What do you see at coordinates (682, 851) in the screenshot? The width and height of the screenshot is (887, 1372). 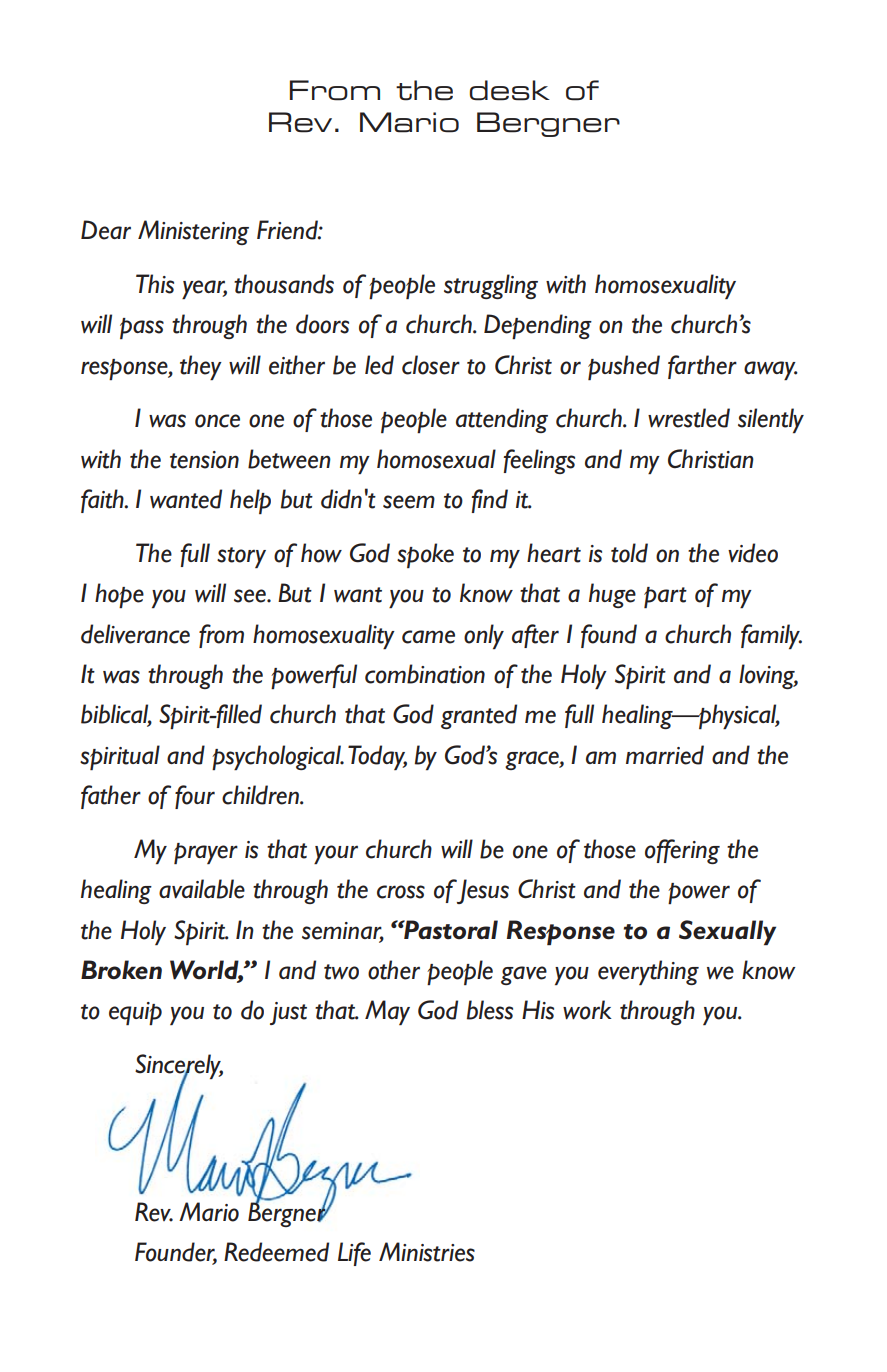 I see `offering` at bounding box center [682, 851].
